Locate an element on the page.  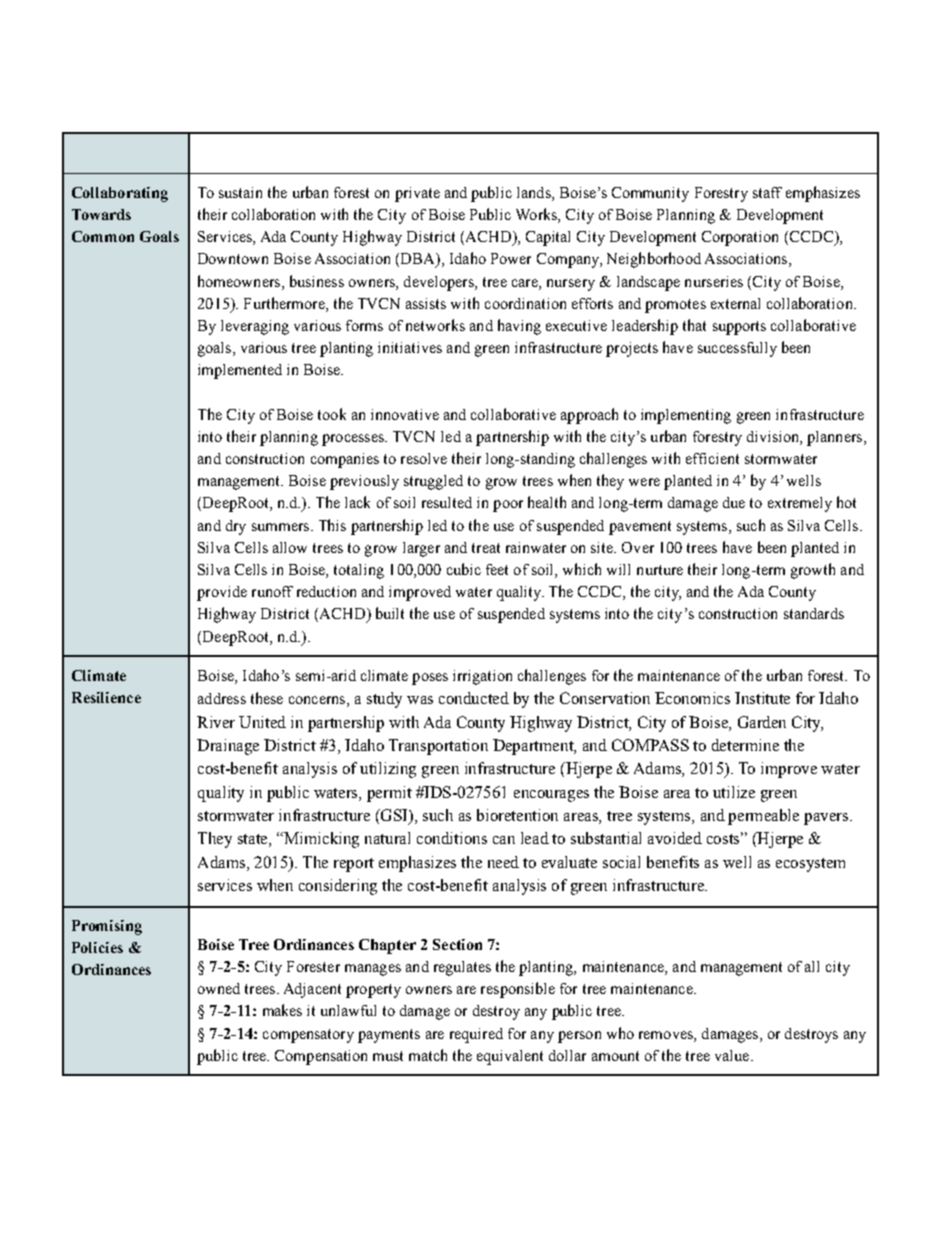
Corporation is located at coordinates (740, 238).
